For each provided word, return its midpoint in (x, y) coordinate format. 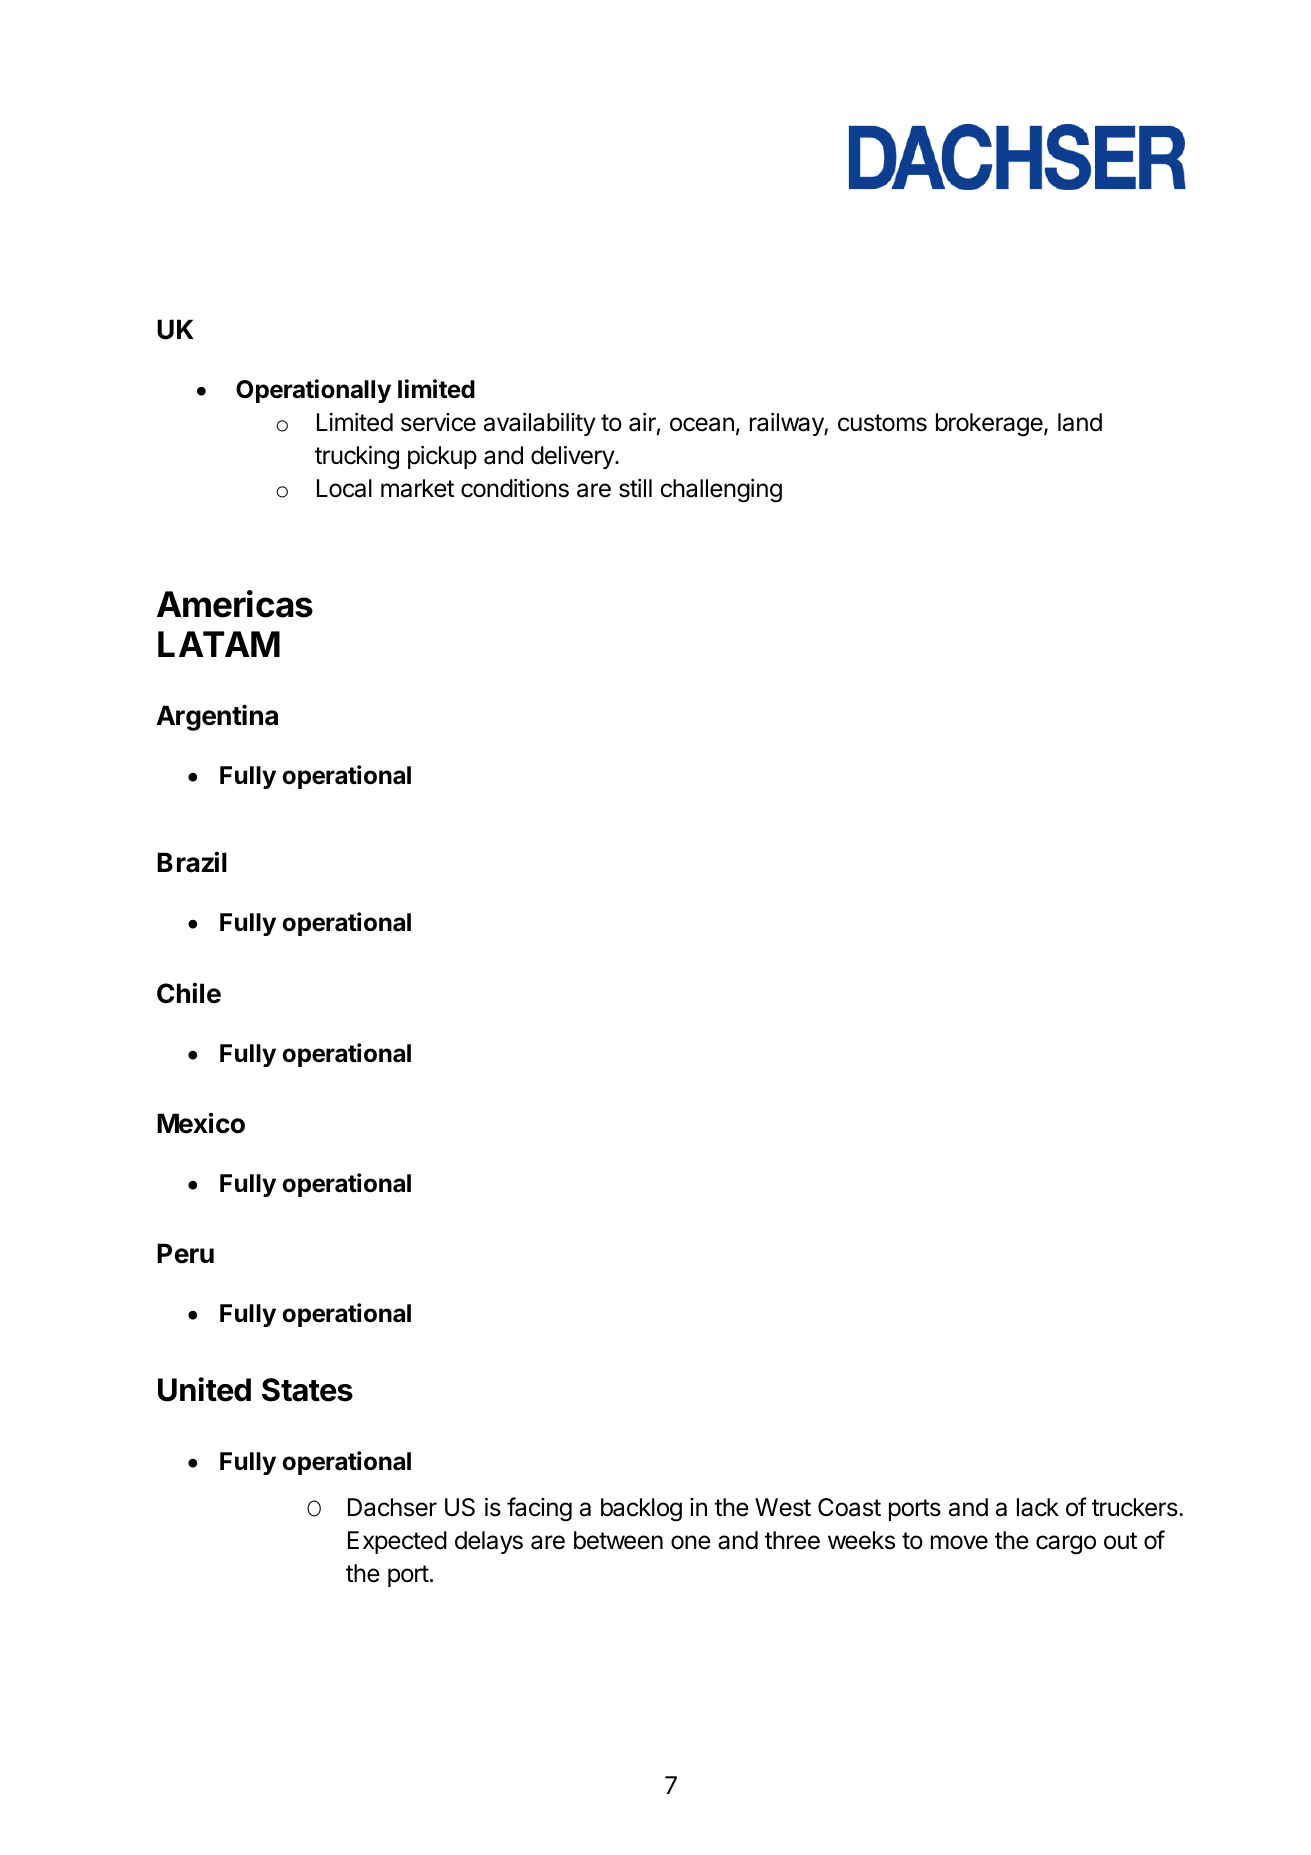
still (635, 488)
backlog (641, 1510)
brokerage (990, 425)
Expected (397, 1542)
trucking (357, 458)
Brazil (192, 862)
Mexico (201, 1123)
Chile (189, 993)
